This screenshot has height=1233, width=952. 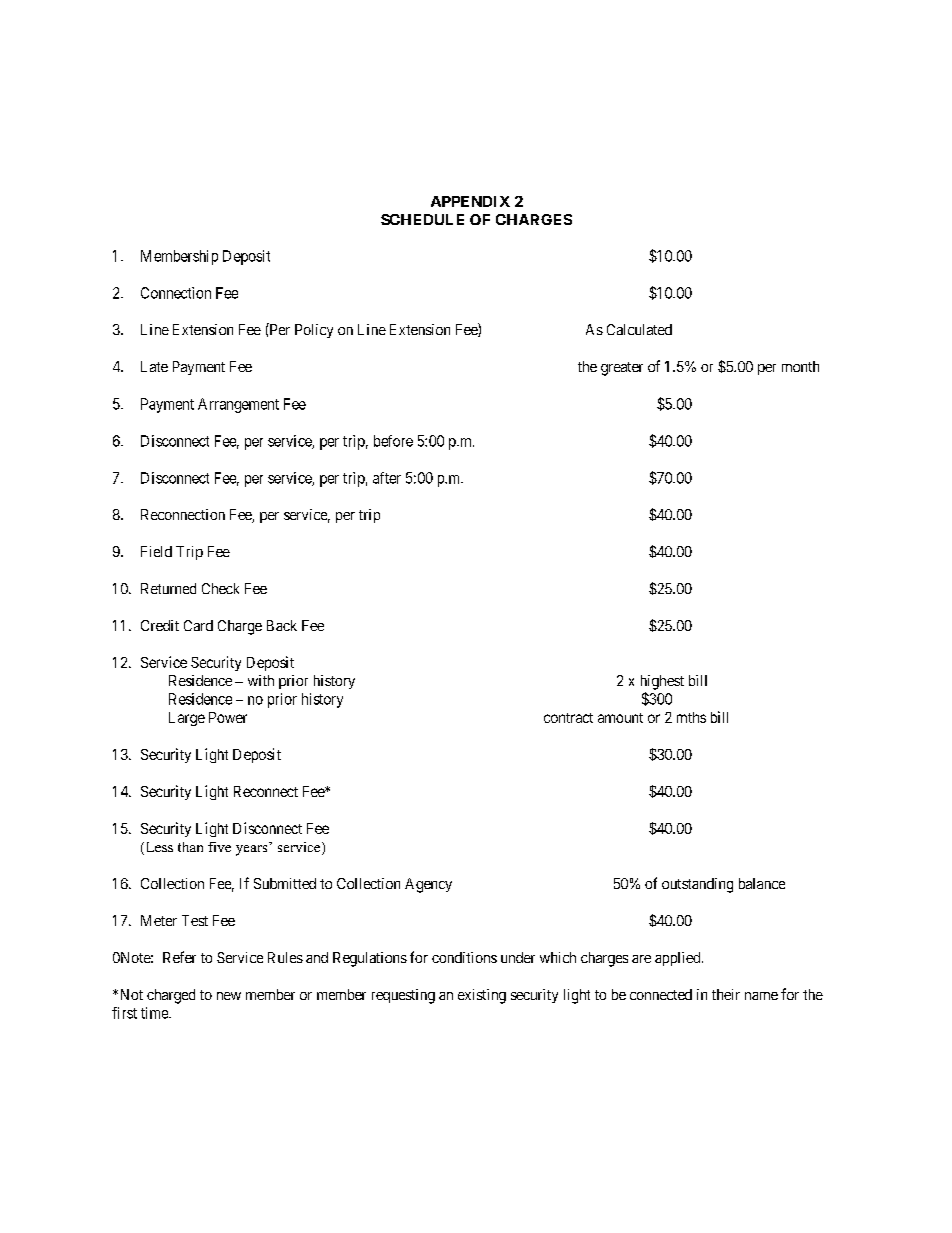 I want to click on month, so click(x=800, y=366).
